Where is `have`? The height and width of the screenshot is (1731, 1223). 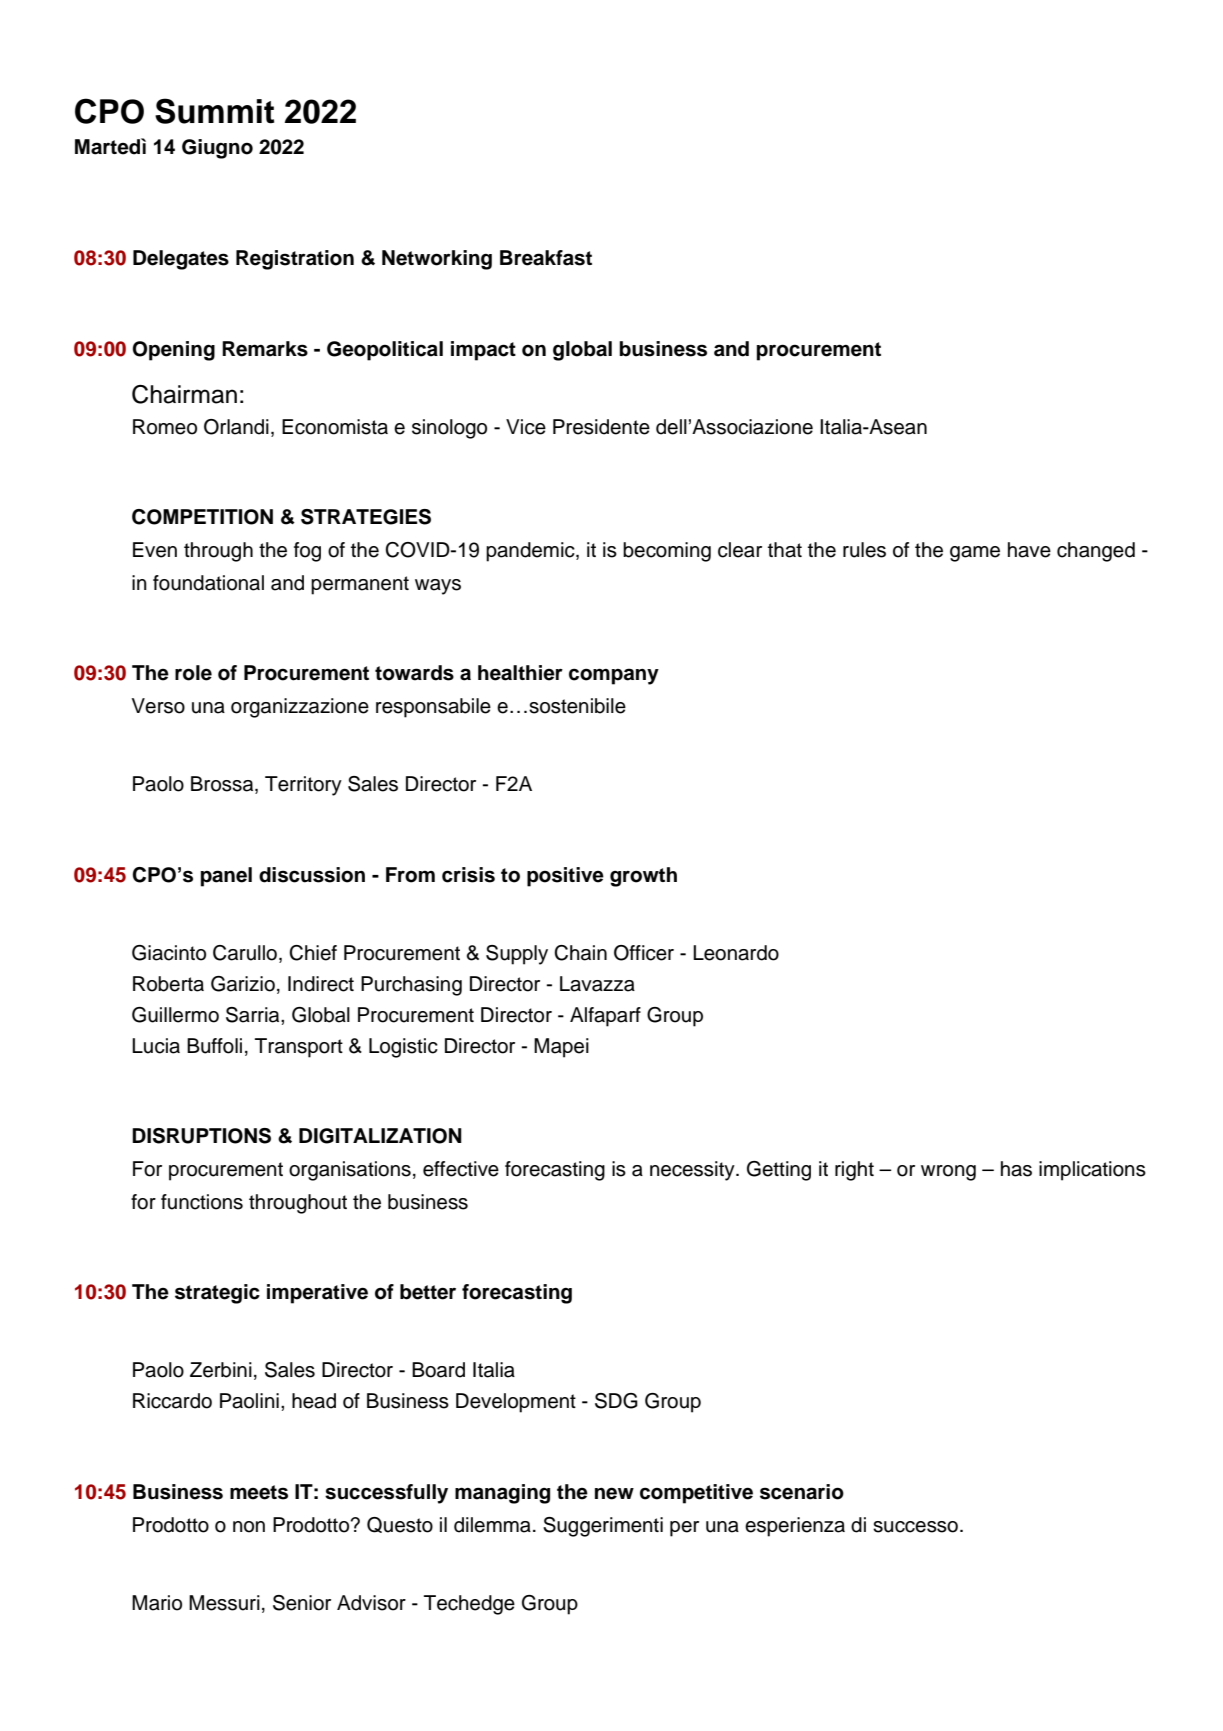 have is located at coordinates (1029, 550).
